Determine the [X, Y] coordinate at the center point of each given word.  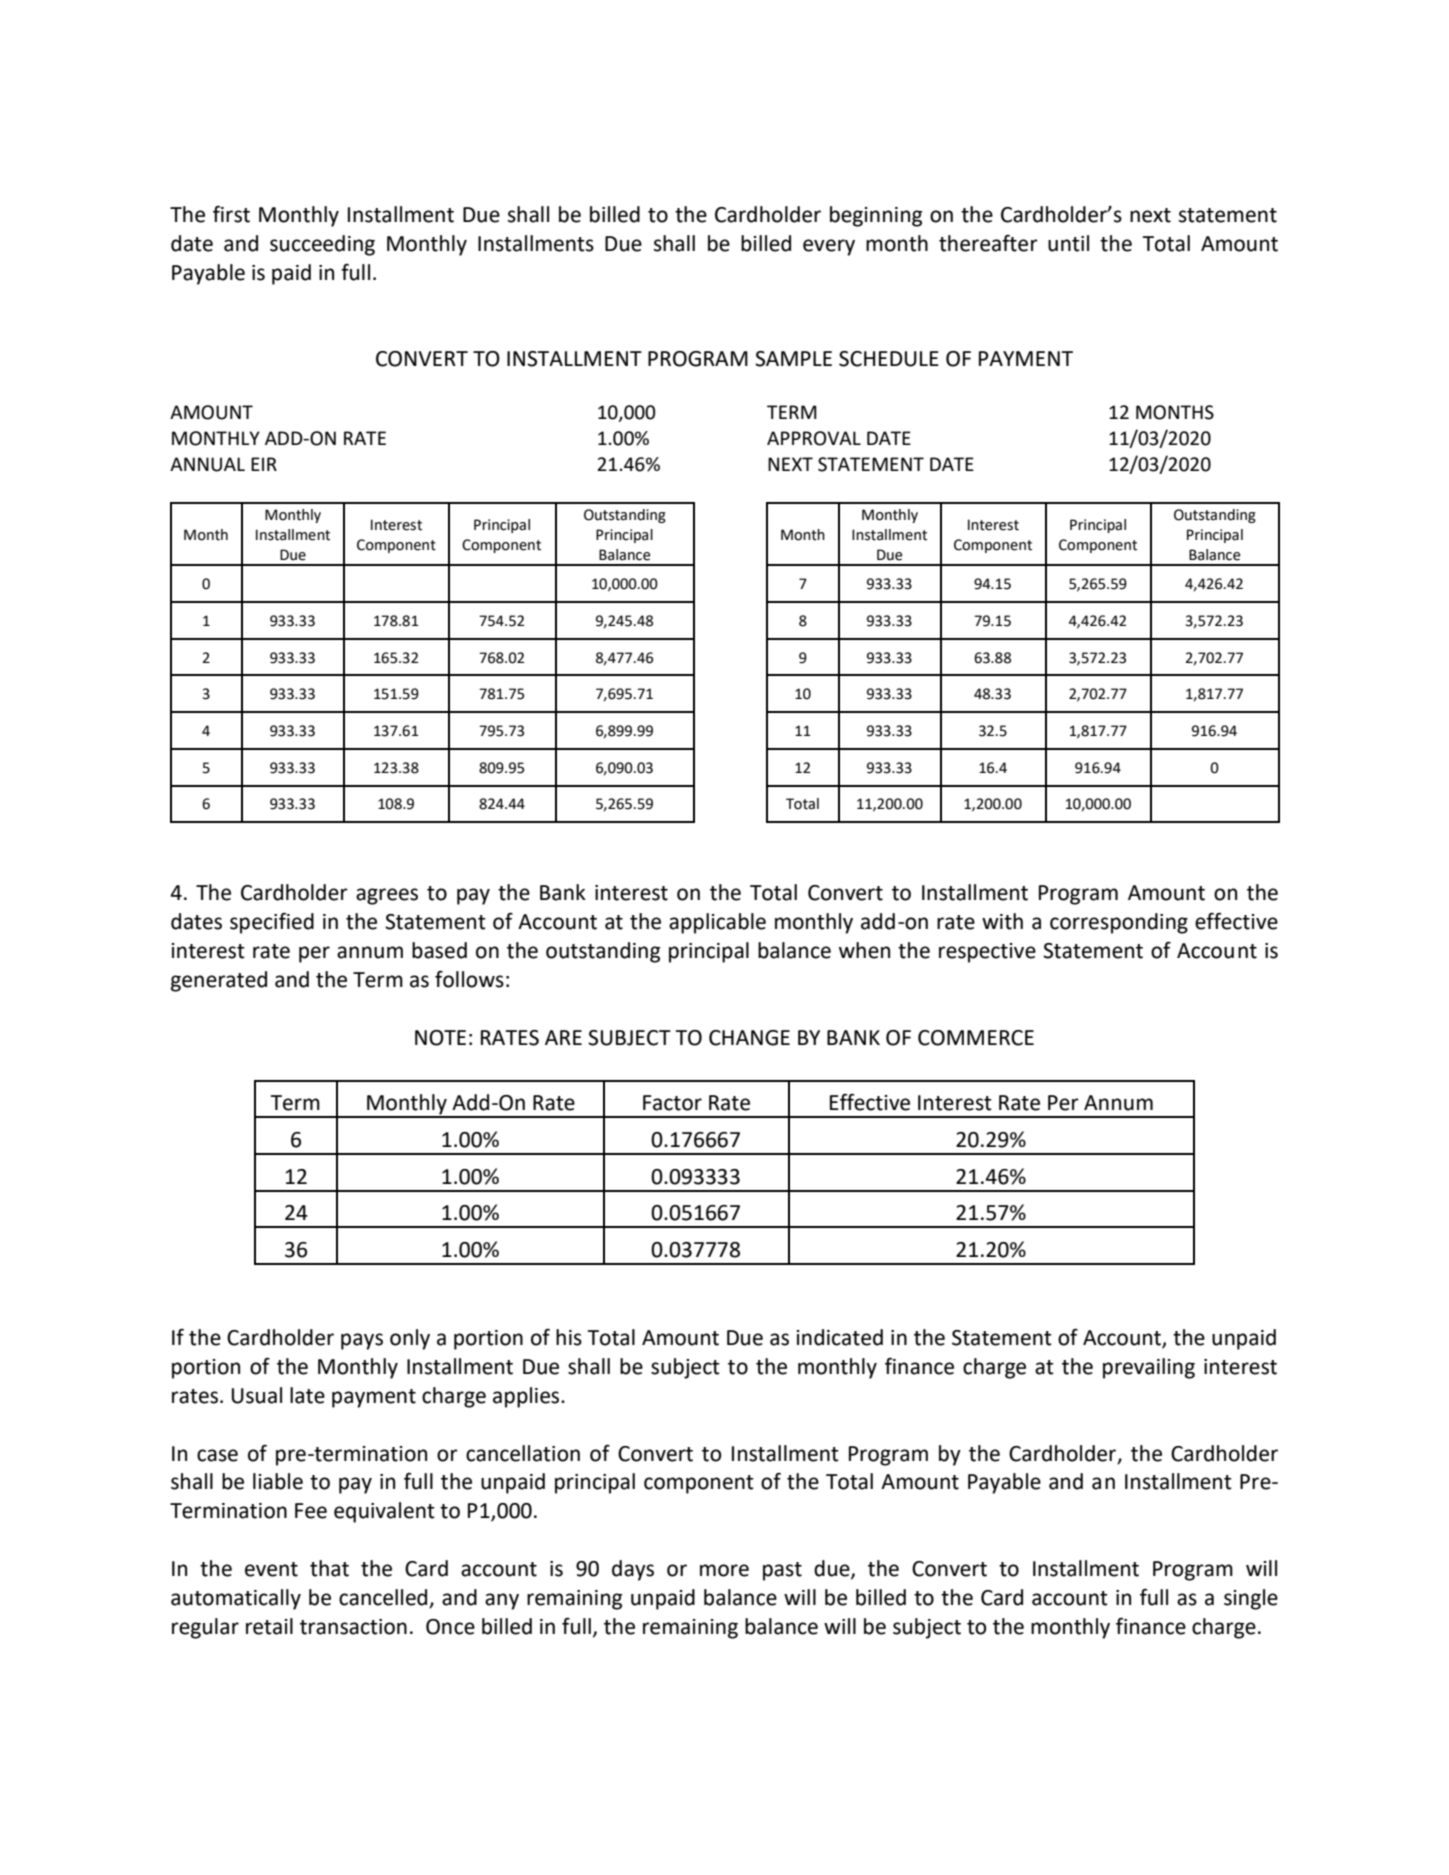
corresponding [1119, 923]
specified [272, 923]
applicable [717, 923]
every [829, 247]
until [1068, 243]
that [329, 1568]
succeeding [322, 245]
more [724, 1570]
